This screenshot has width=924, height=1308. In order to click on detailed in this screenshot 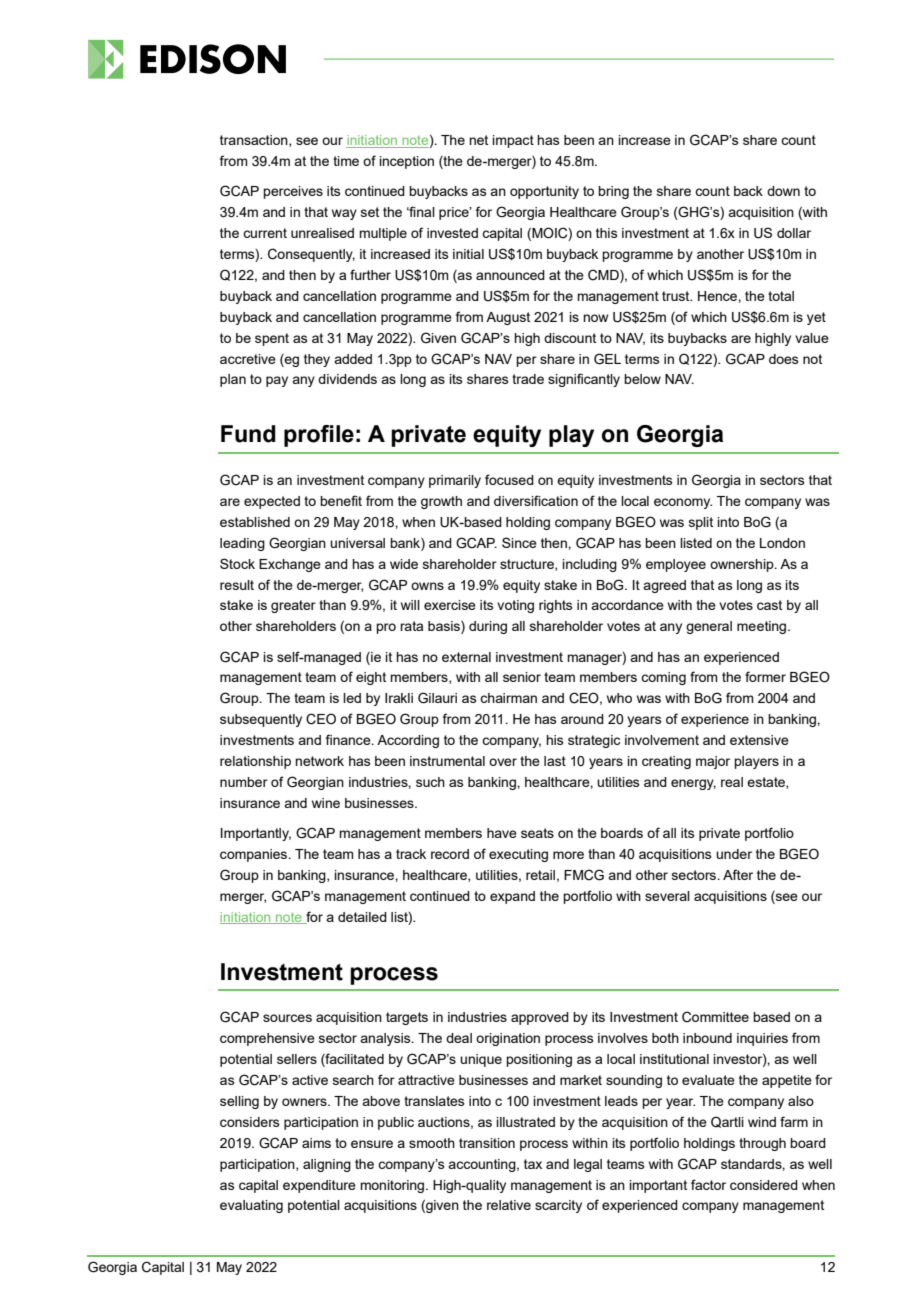, I will do `click(362, 917)`.
